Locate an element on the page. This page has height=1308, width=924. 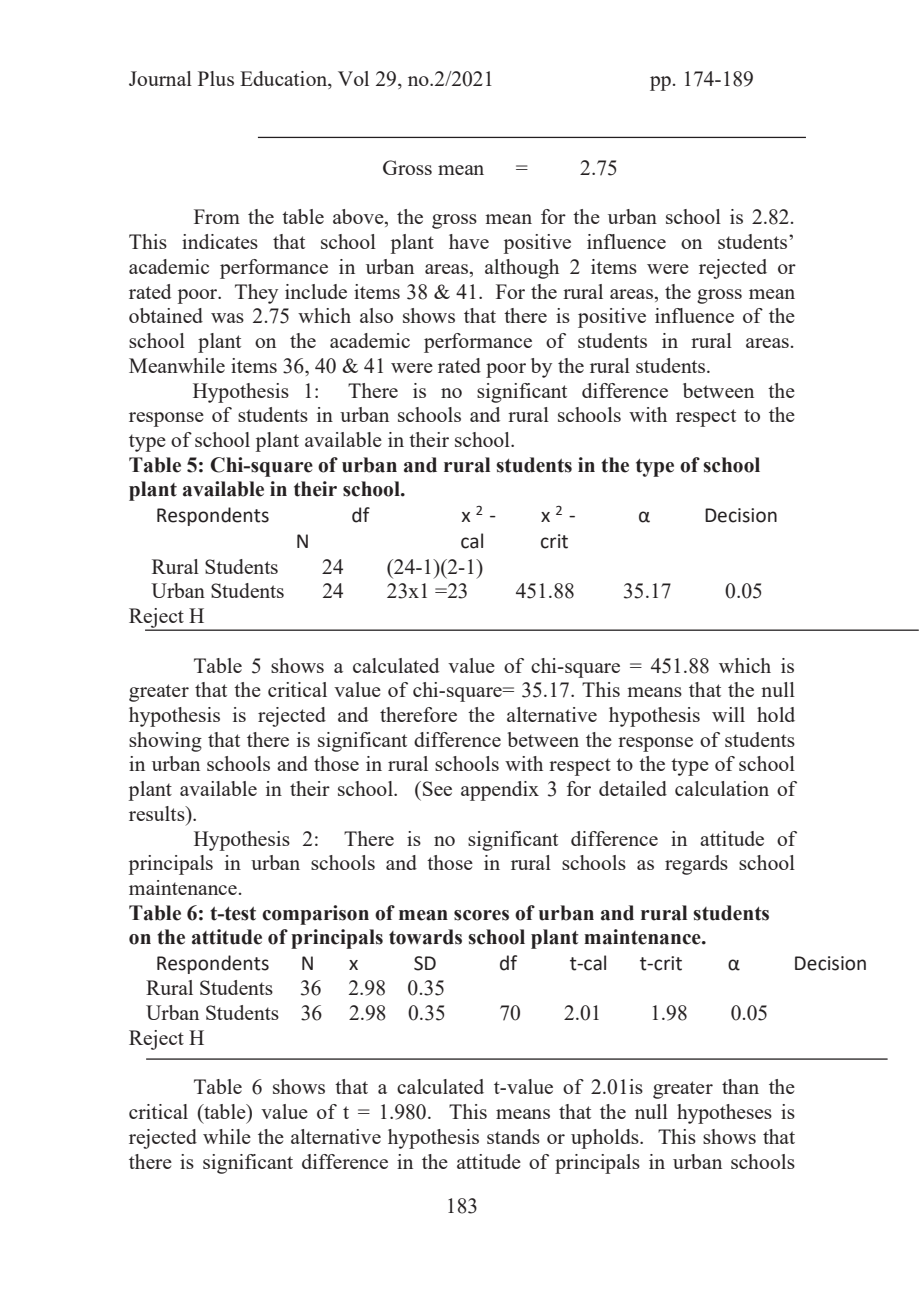
stands is located at coordinates (513, 1136).
